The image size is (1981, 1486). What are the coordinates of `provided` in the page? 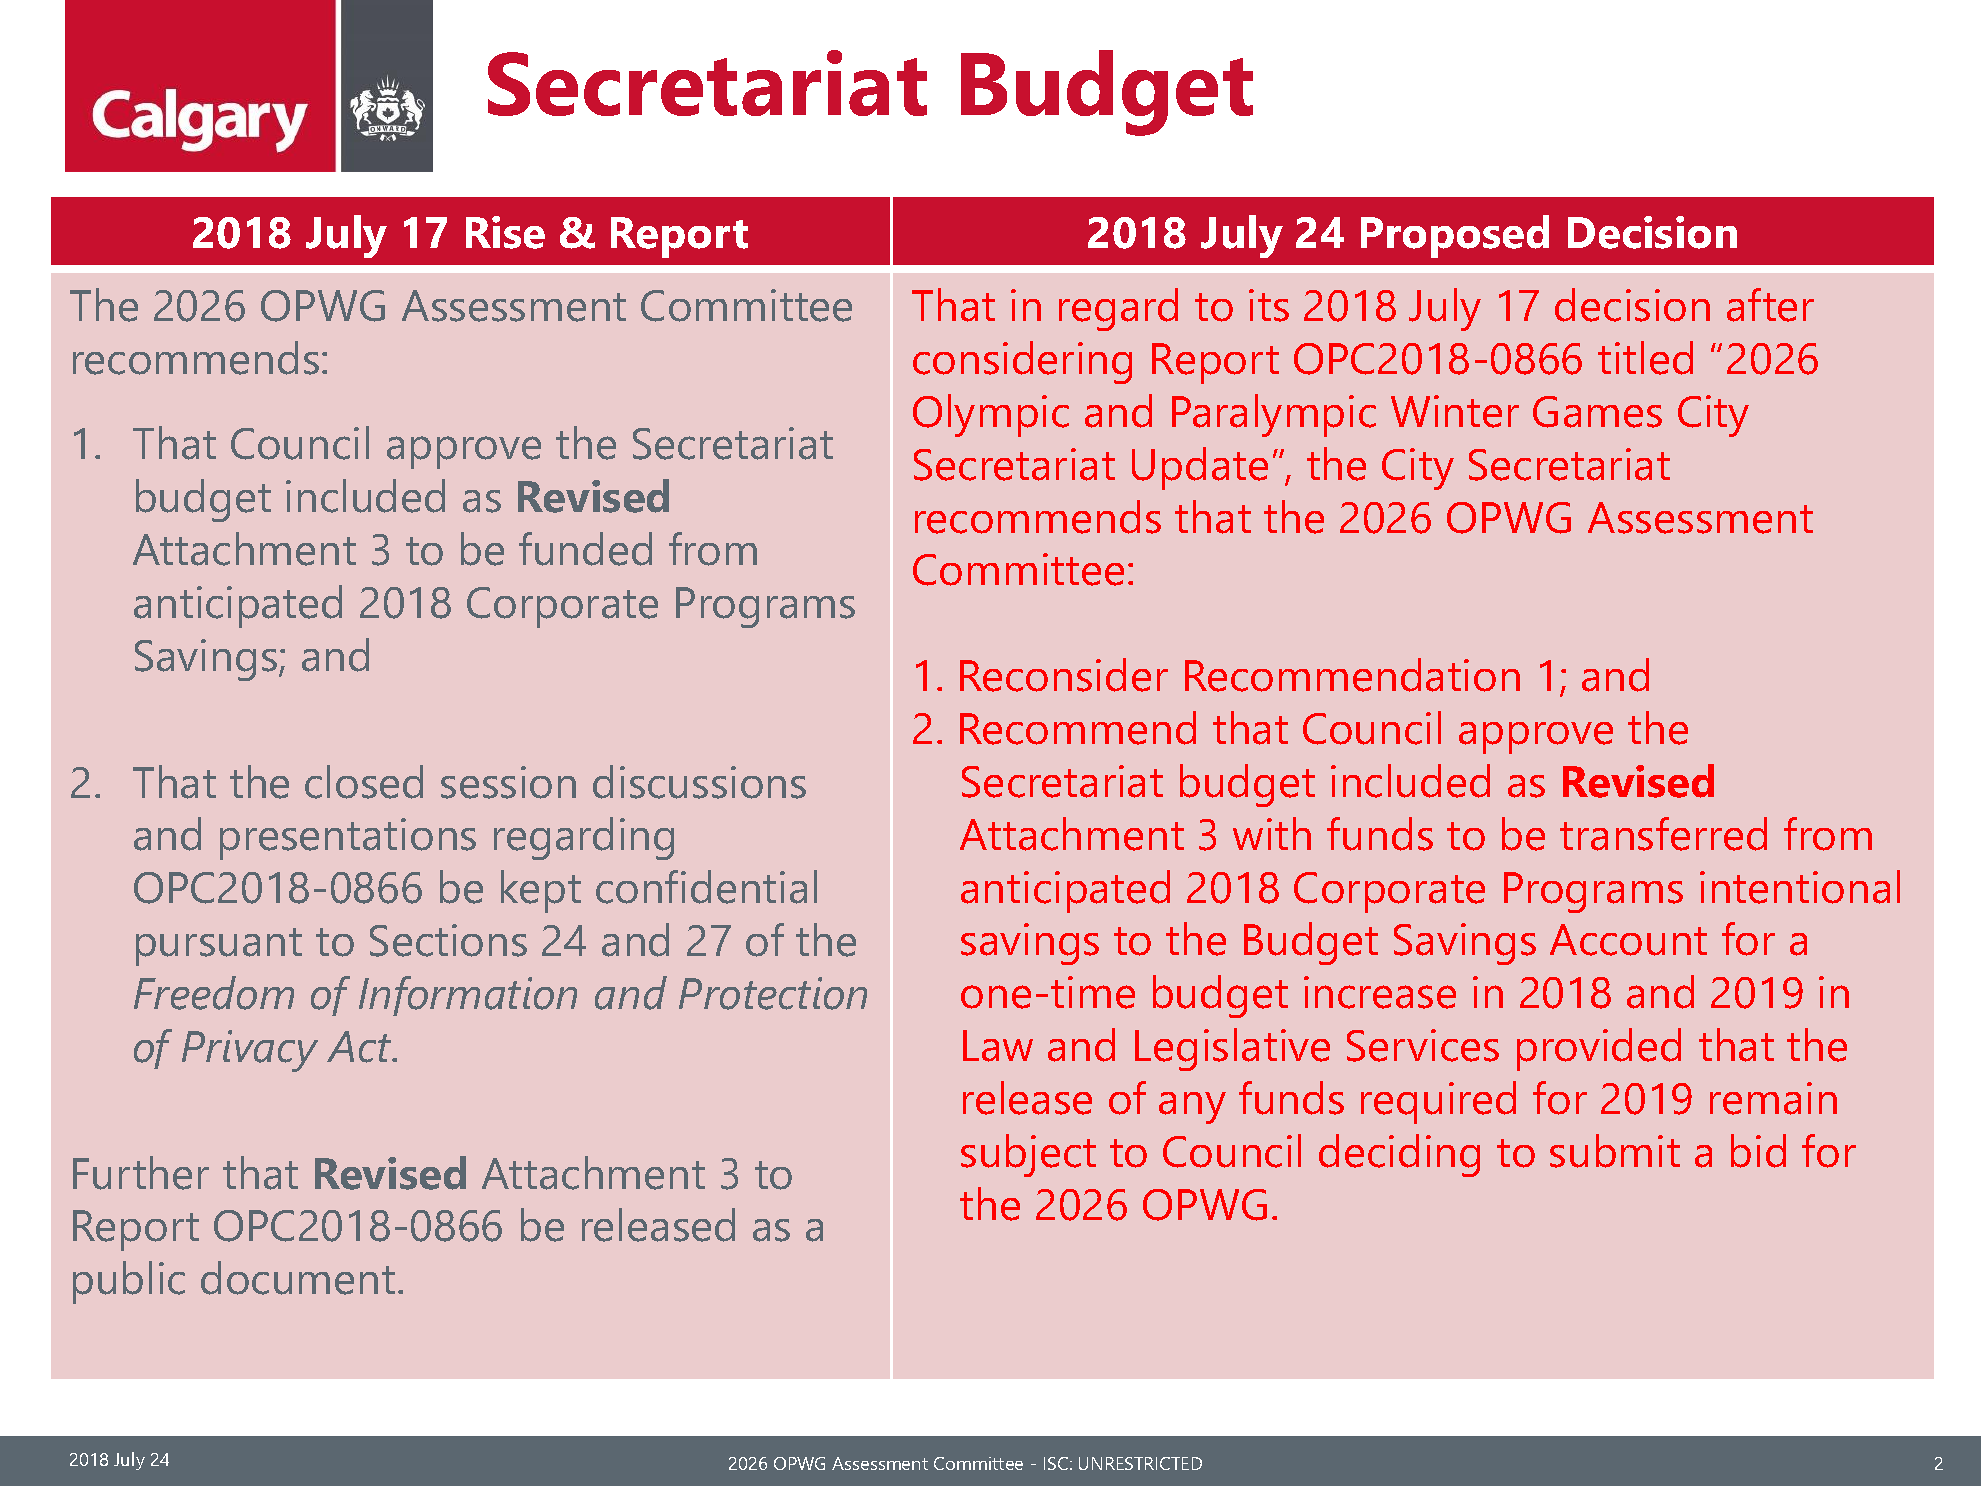 It's located at (1599, 1049).
